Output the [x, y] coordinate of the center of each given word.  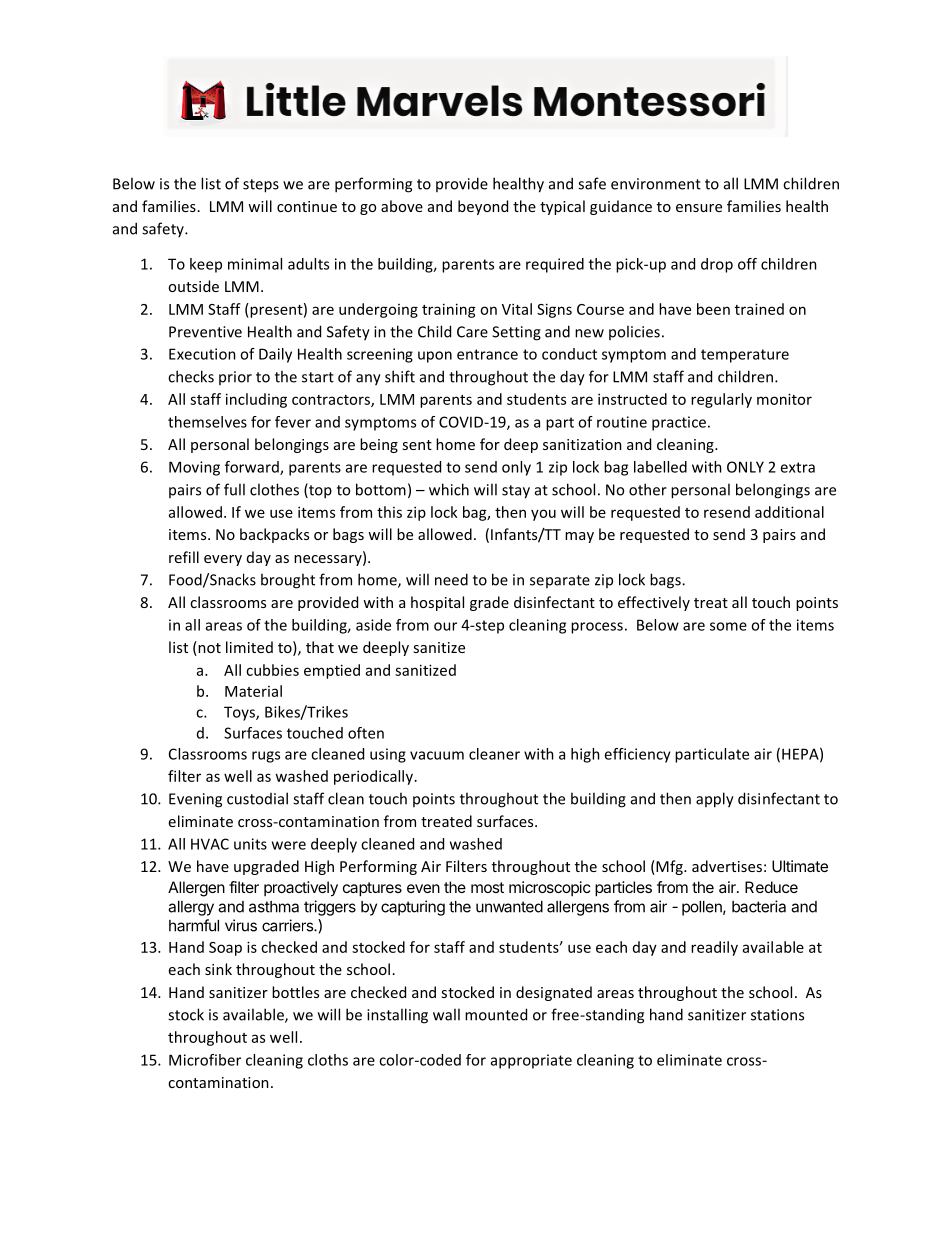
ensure [699, 208]
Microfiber [205, 1060]
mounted [496, 1014]
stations [777, 1015]
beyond [483, 207]
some [728, 626]
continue [307, 206]
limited [249, 647]
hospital [437, 603]
